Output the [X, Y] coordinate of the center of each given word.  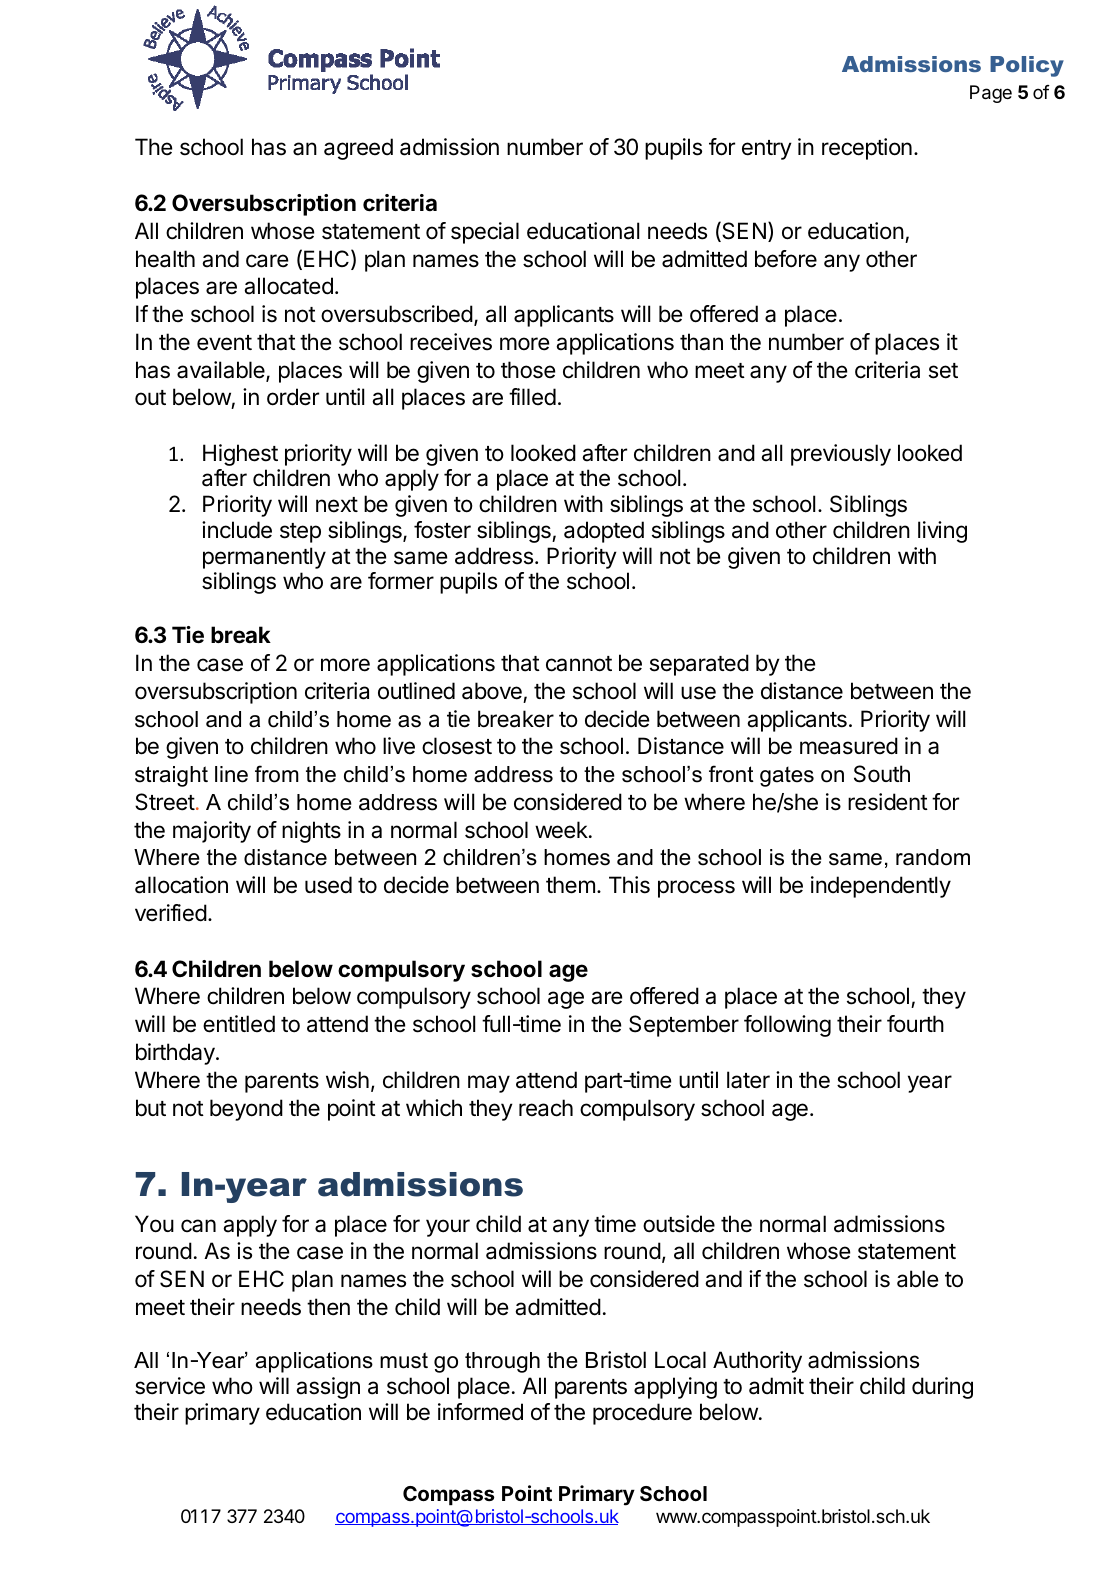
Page [991, 94]
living [942, 532]
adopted [604, 532]
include [237, 530]
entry [767, 150]
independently [881, 887]
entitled [239, 1024]
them [570, 885]
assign [328, 1388]
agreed [358, 149]
